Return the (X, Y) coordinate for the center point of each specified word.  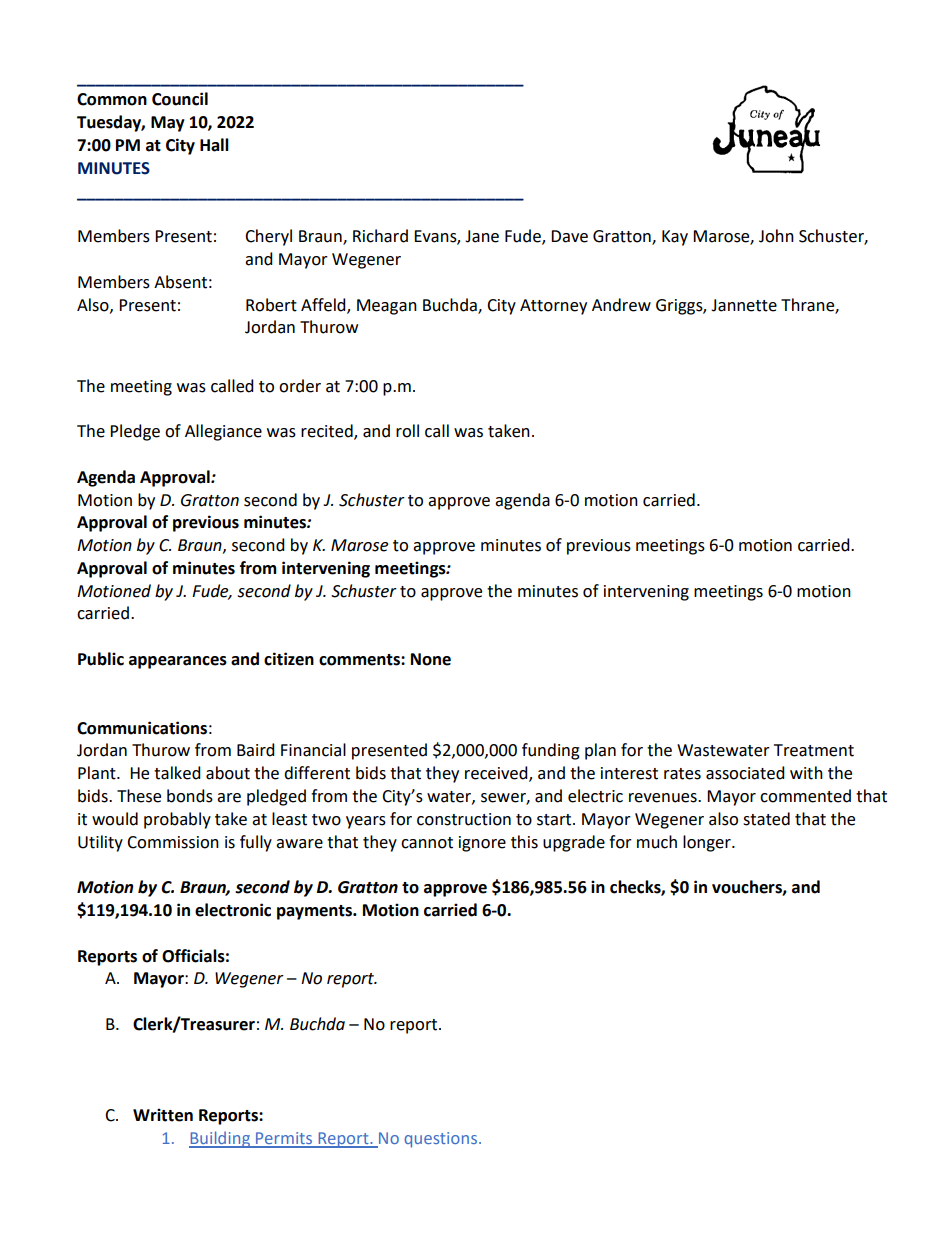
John (776, 236)
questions (441, 1140)
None (431, 659)
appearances (178, 662)
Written (163, 1115)
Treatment (814, 750)
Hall (214, 145)
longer (708, 843)
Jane (482, 236)
